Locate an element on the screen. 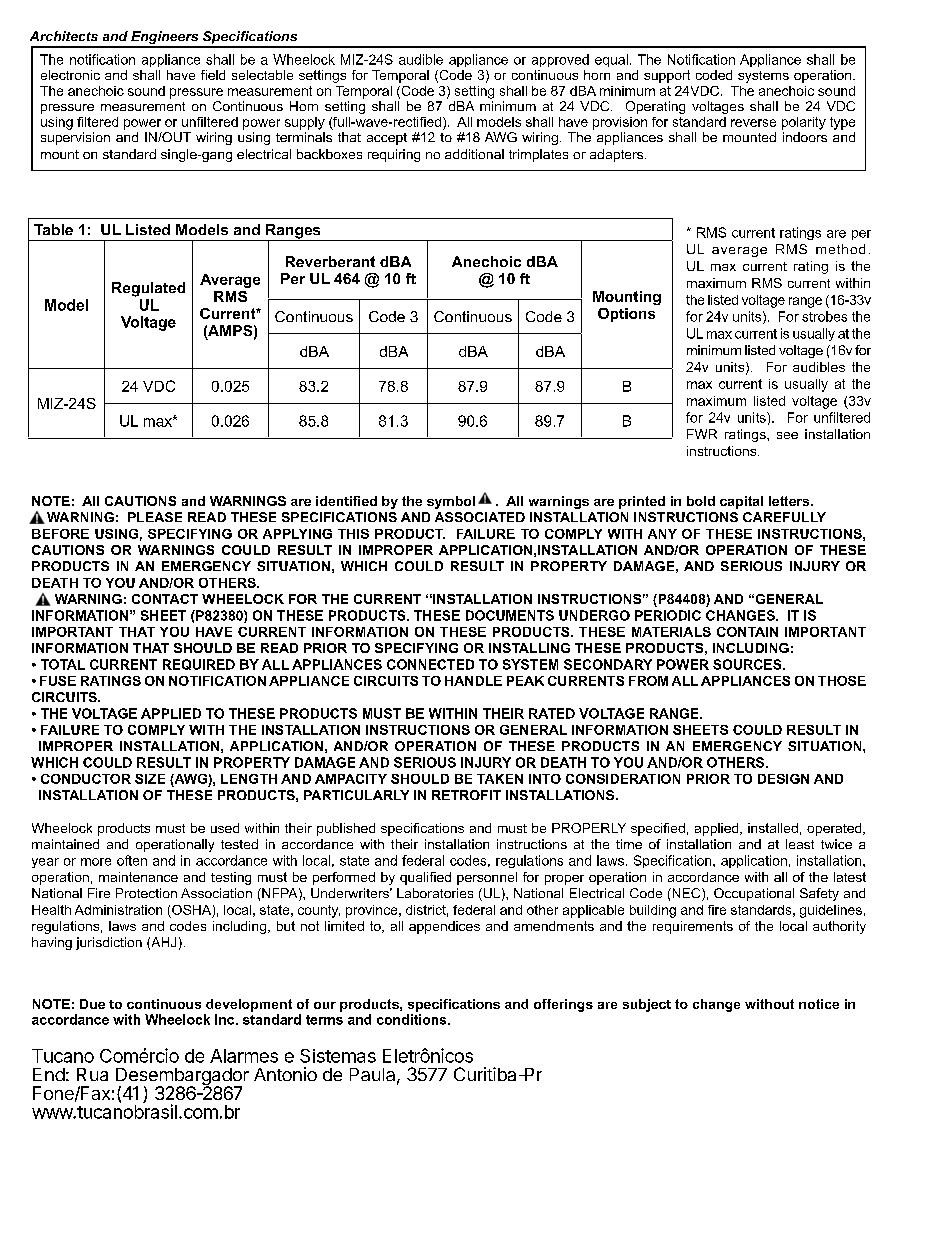 Image resolution: width=952 pixels, height=1233 pixels. approved is located at coordinates (560, 60).
